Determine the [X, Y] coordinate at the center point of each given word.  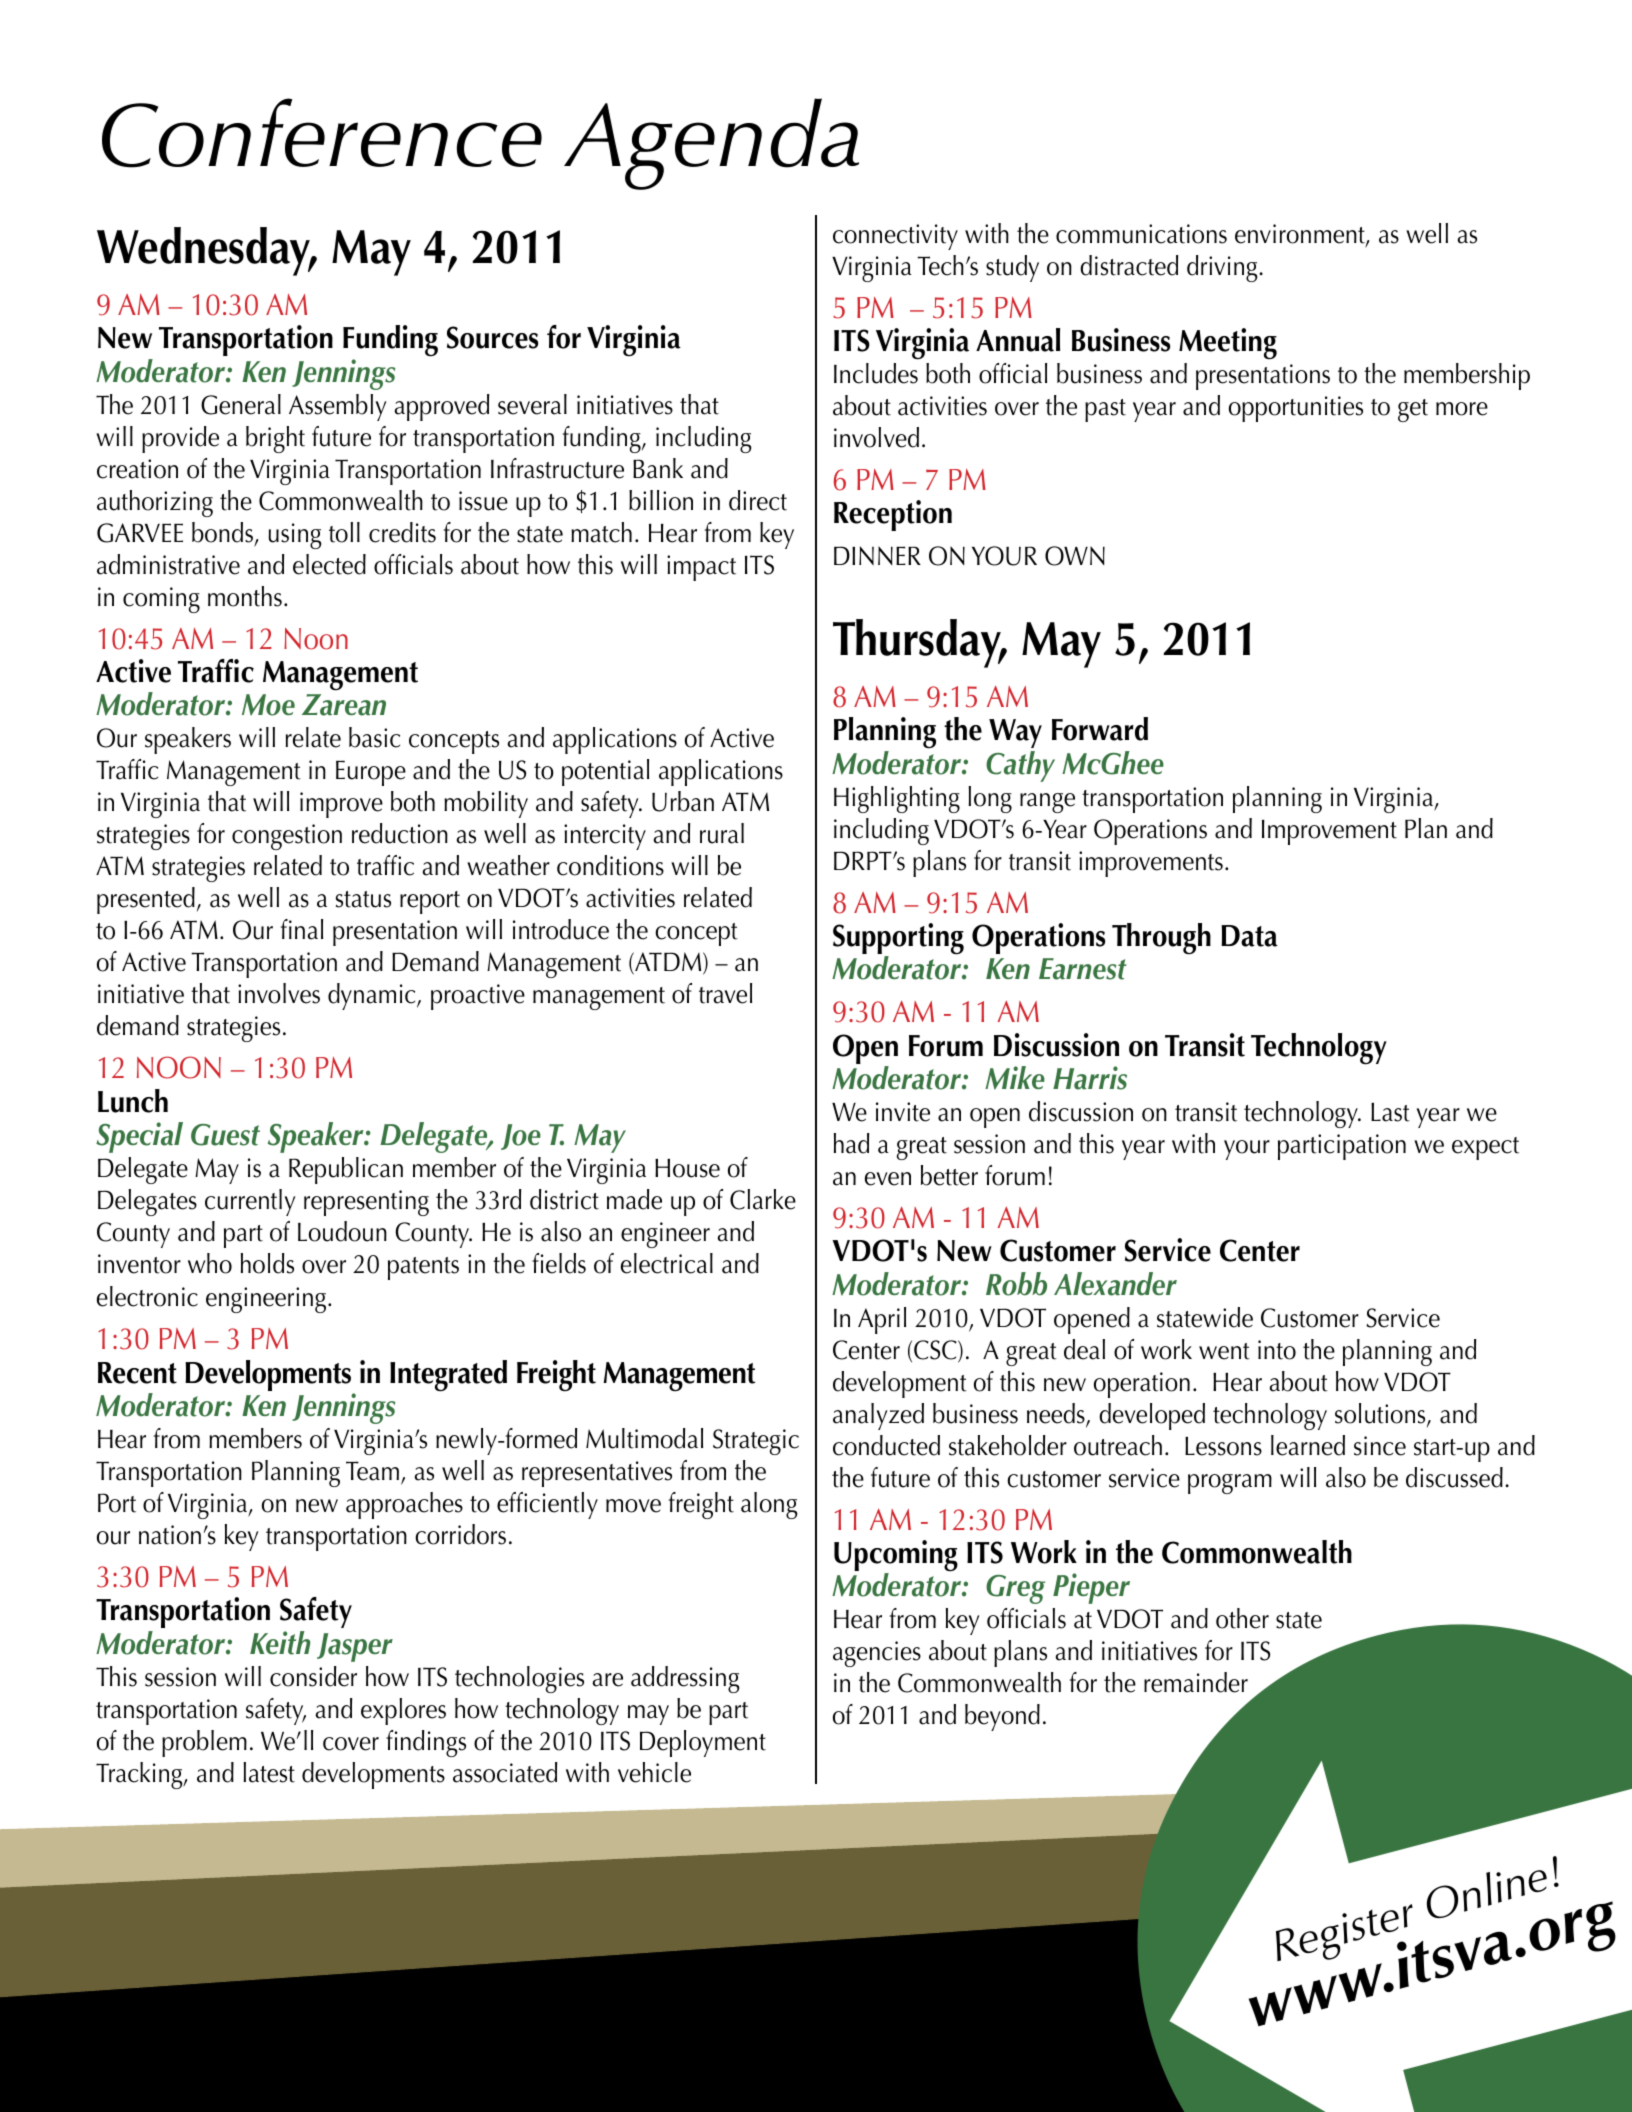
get [1413, 410]
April [882, 1320]
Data [1249, 936]
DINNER [877, 555]
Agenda [711, 144]
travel [725, 993]
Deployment [703, 1743]
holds [267, 1263]
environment [1301, 235]
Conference [322, 133]
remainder [1196, 1682]
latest [269, 1772]
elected [329, 564]
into [1277, 1350]
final [302, 929]
